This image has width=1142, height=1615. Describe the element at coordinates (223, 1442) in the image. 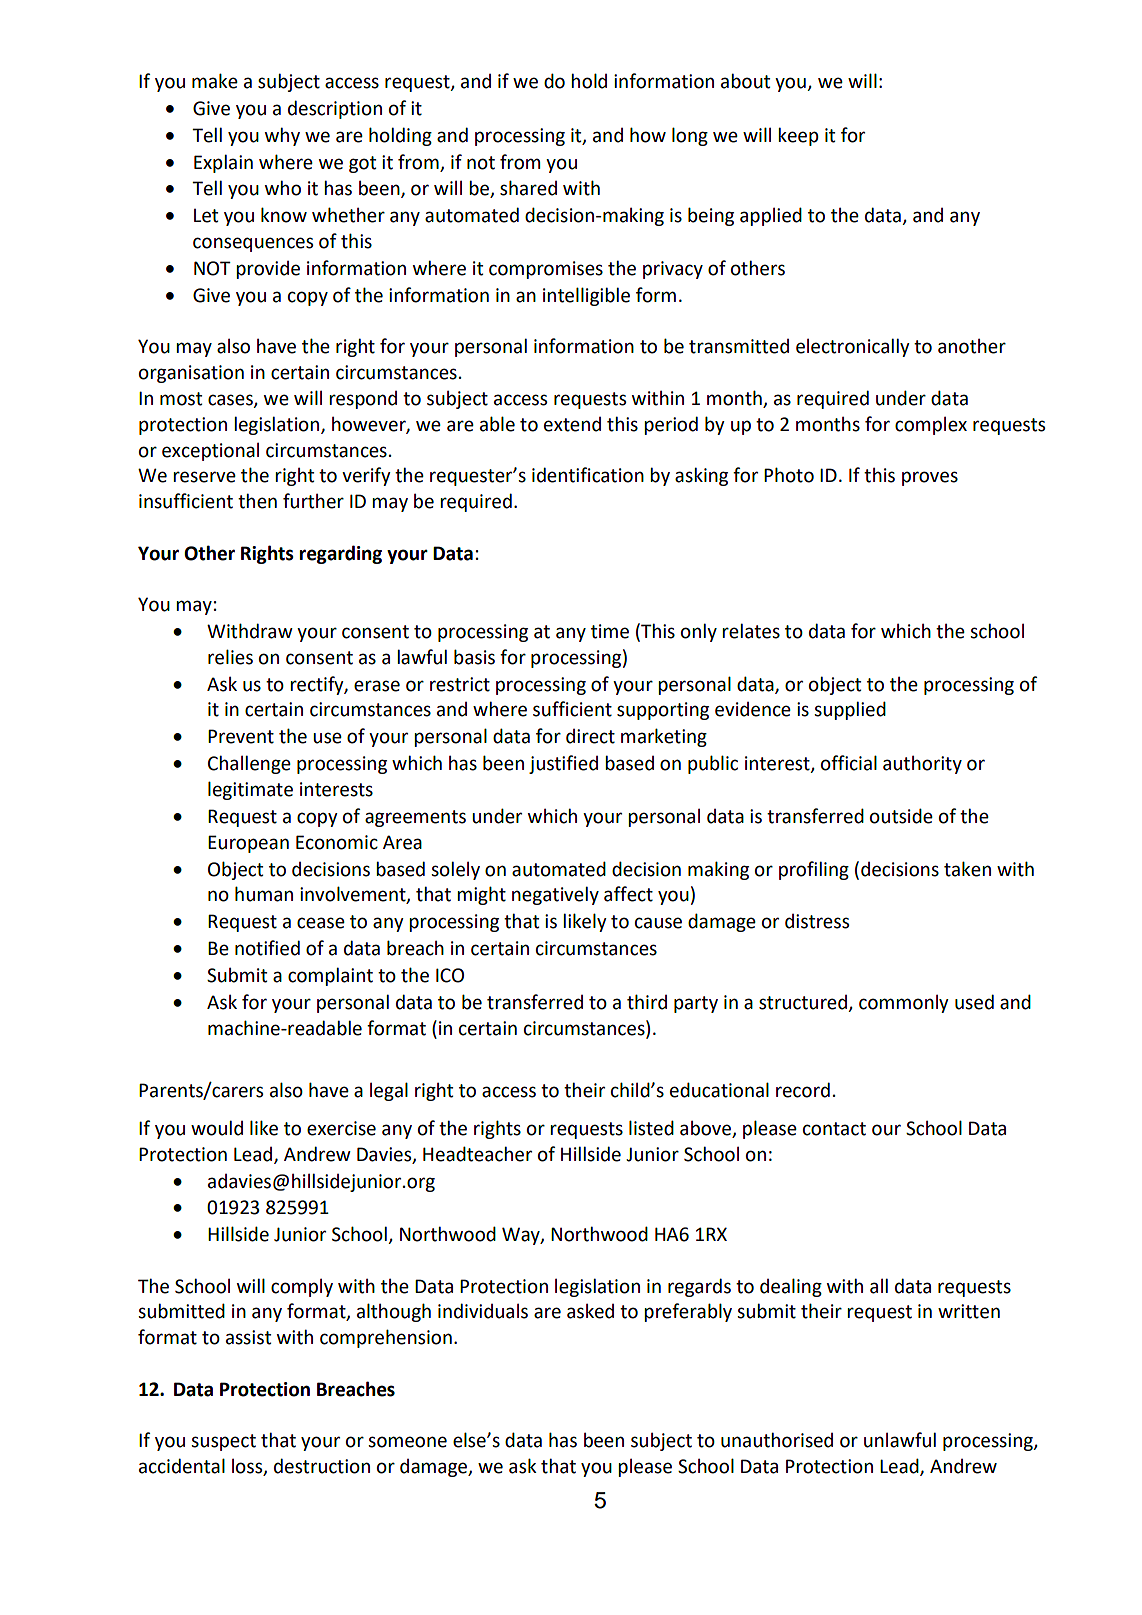

I see `suspect` at that location.
